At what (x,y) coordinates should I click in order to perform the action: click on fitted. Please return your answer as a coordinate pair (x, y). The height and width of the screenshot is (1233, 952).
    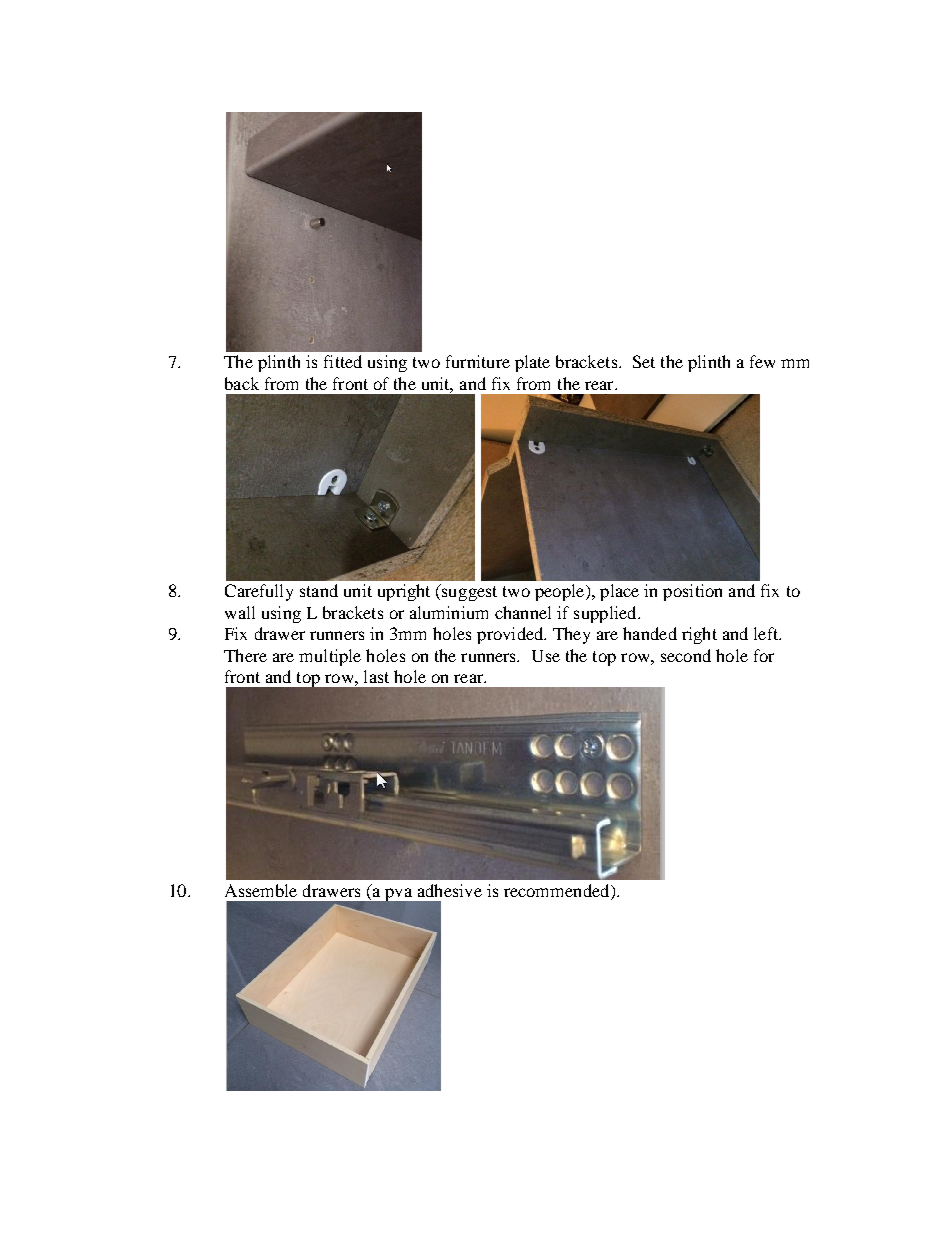
    Looking at the image, I should click on (343, 361).
